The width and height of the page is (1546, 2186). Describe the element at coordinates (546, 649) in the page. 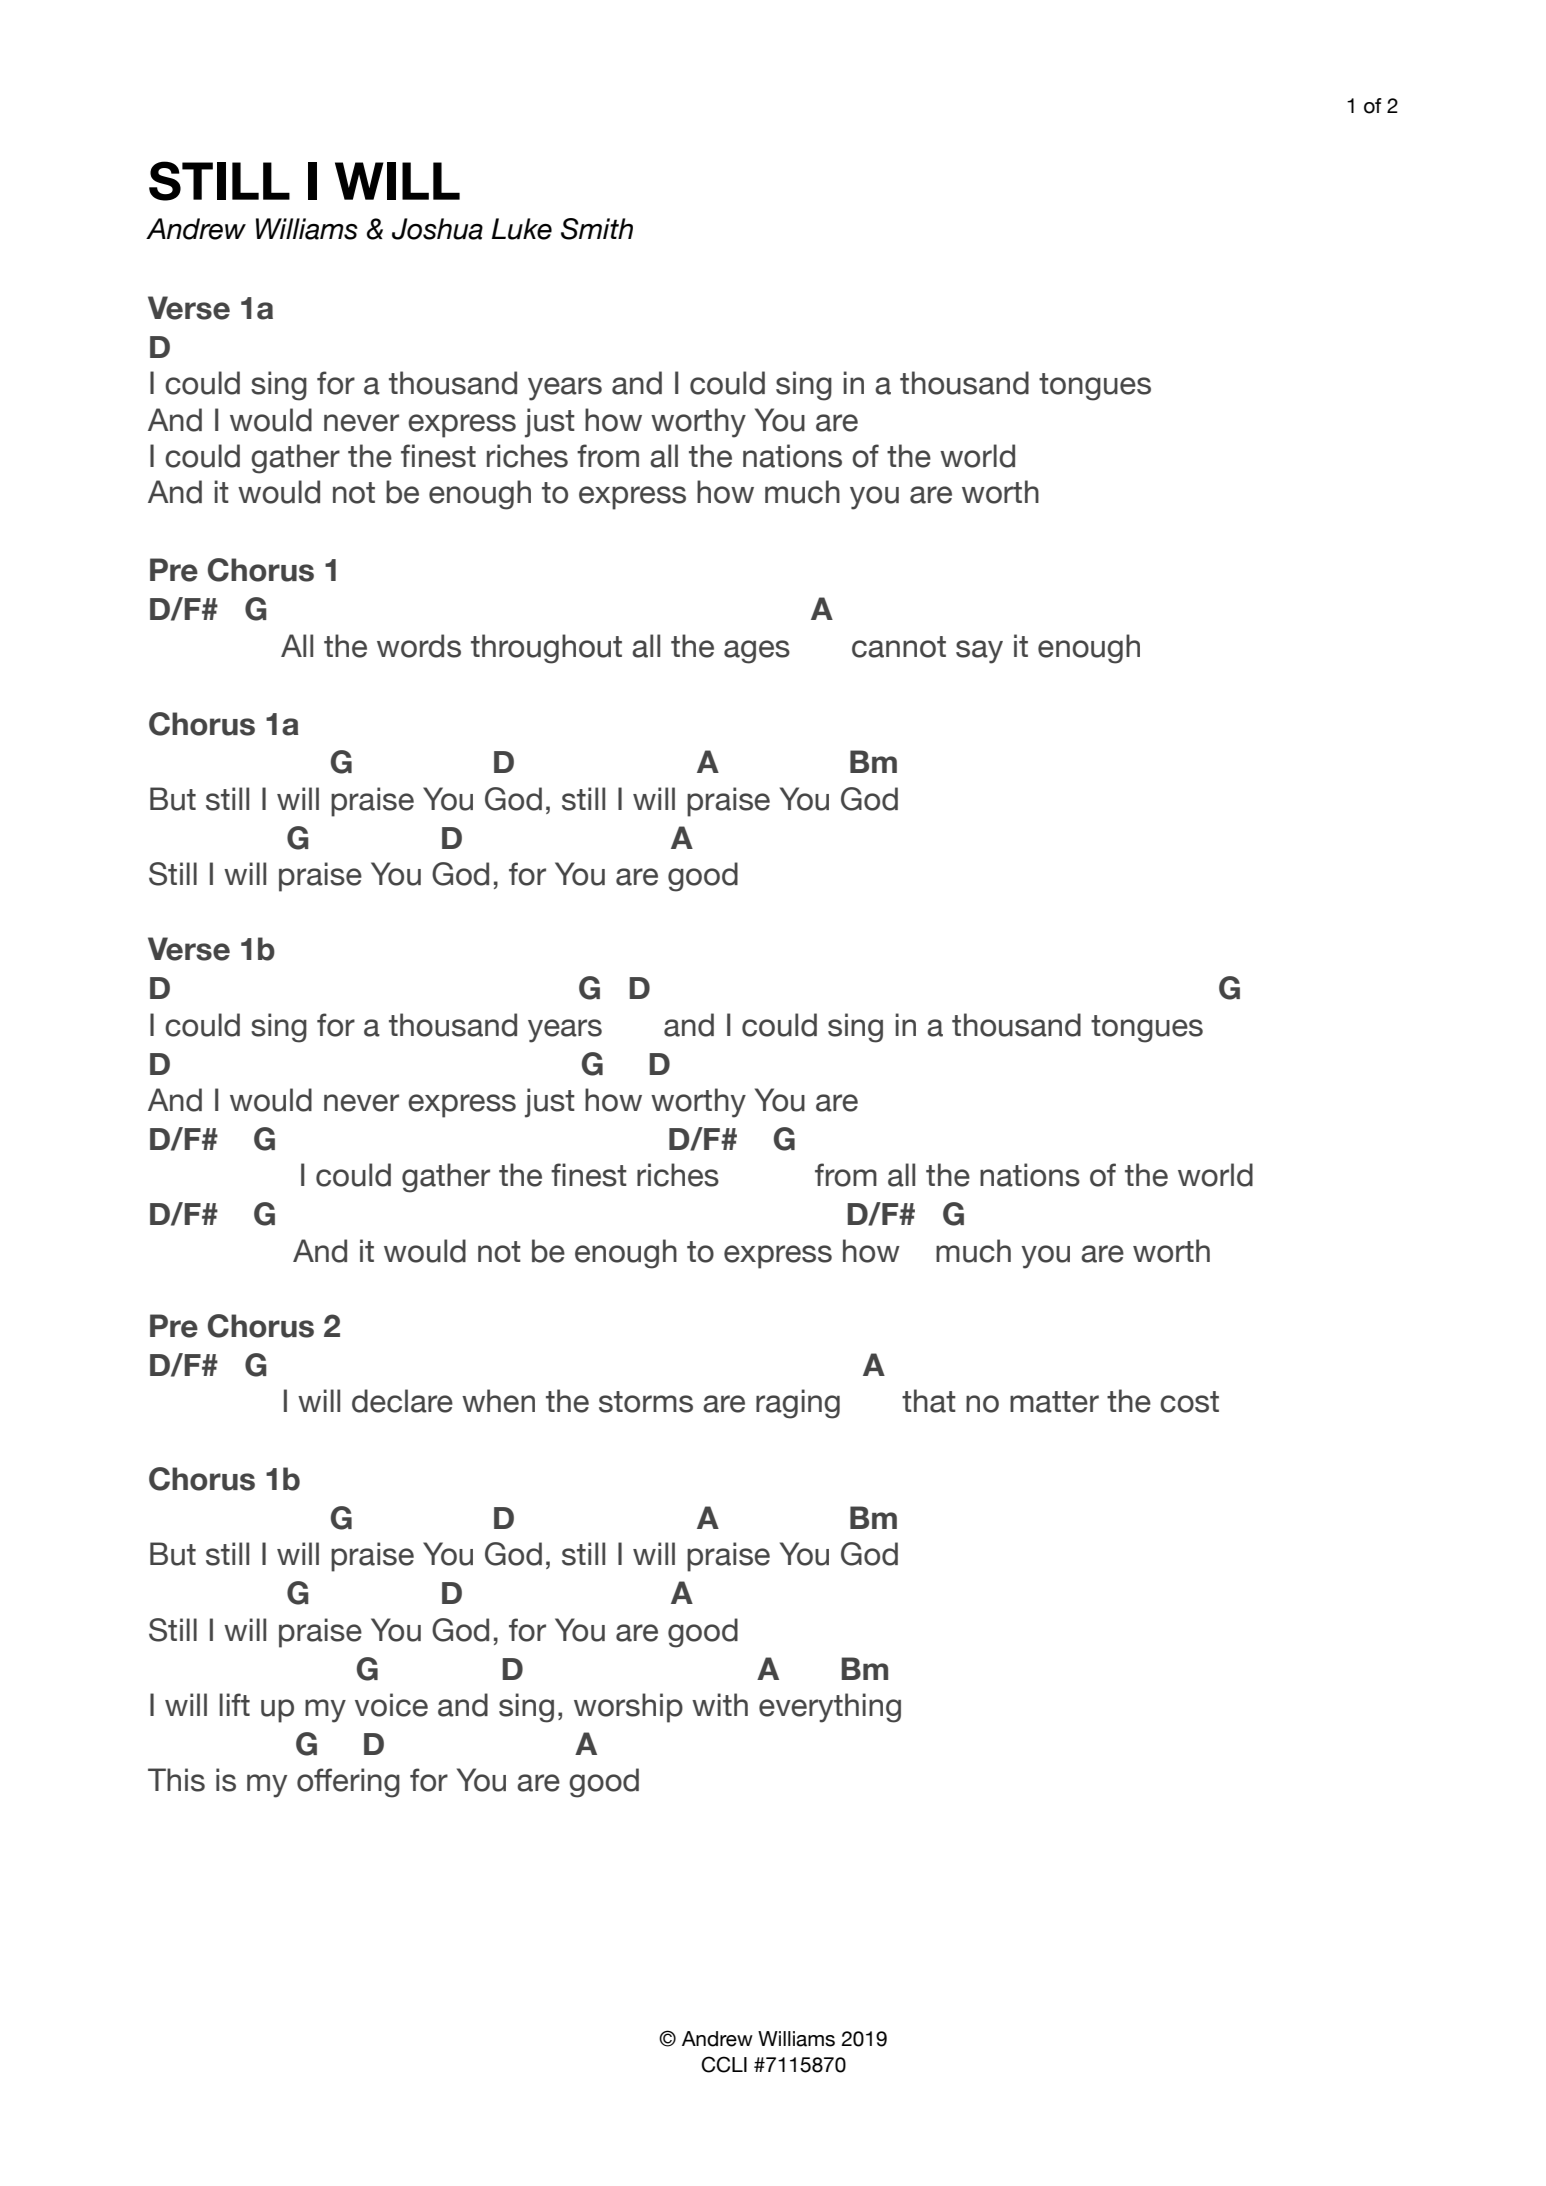

I see `throughout` at that location.
